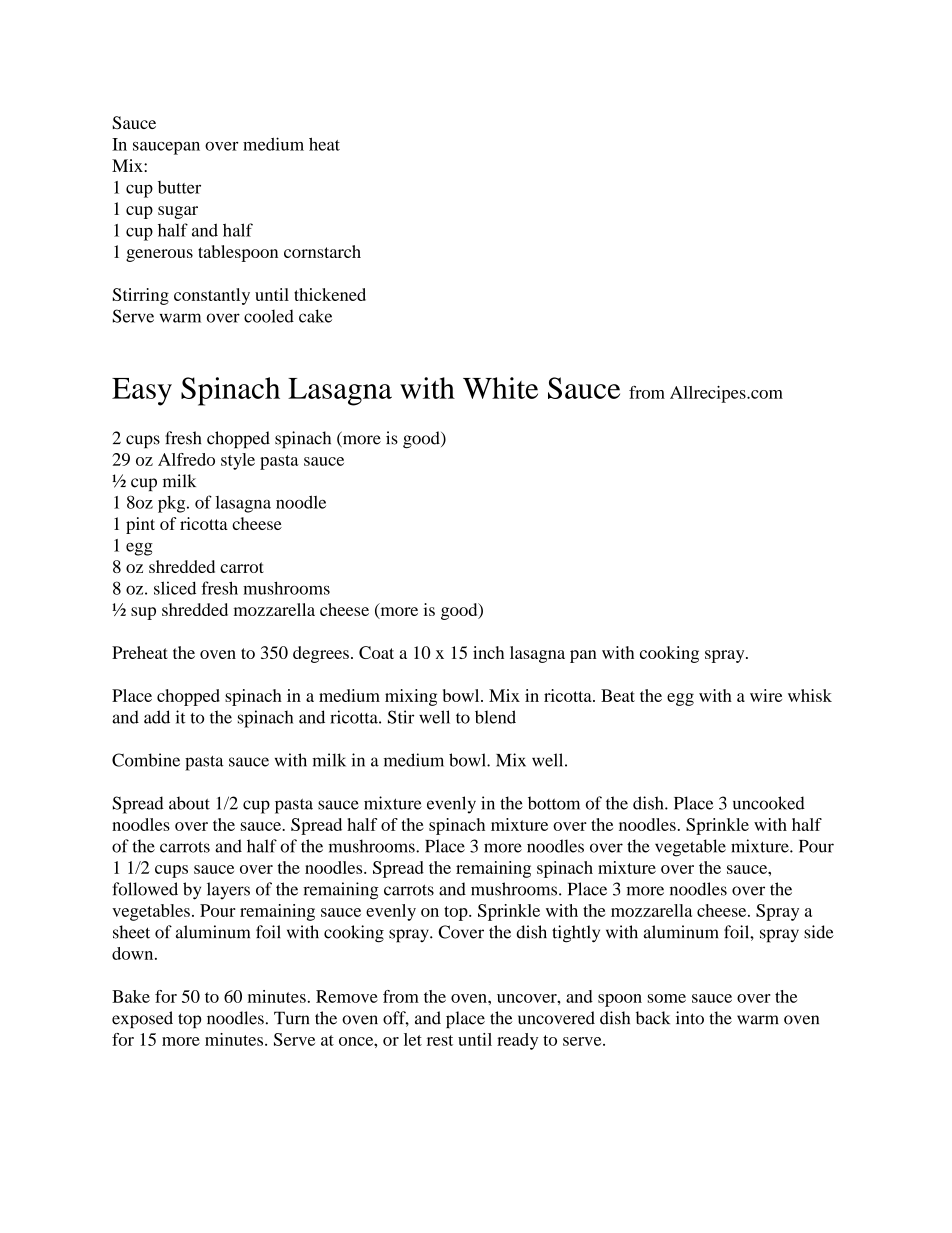 The image size is (952, 1233). What do you see at coordinates (178, 212) in the page?
I see `sugar` at bounding box center [178, 212].
